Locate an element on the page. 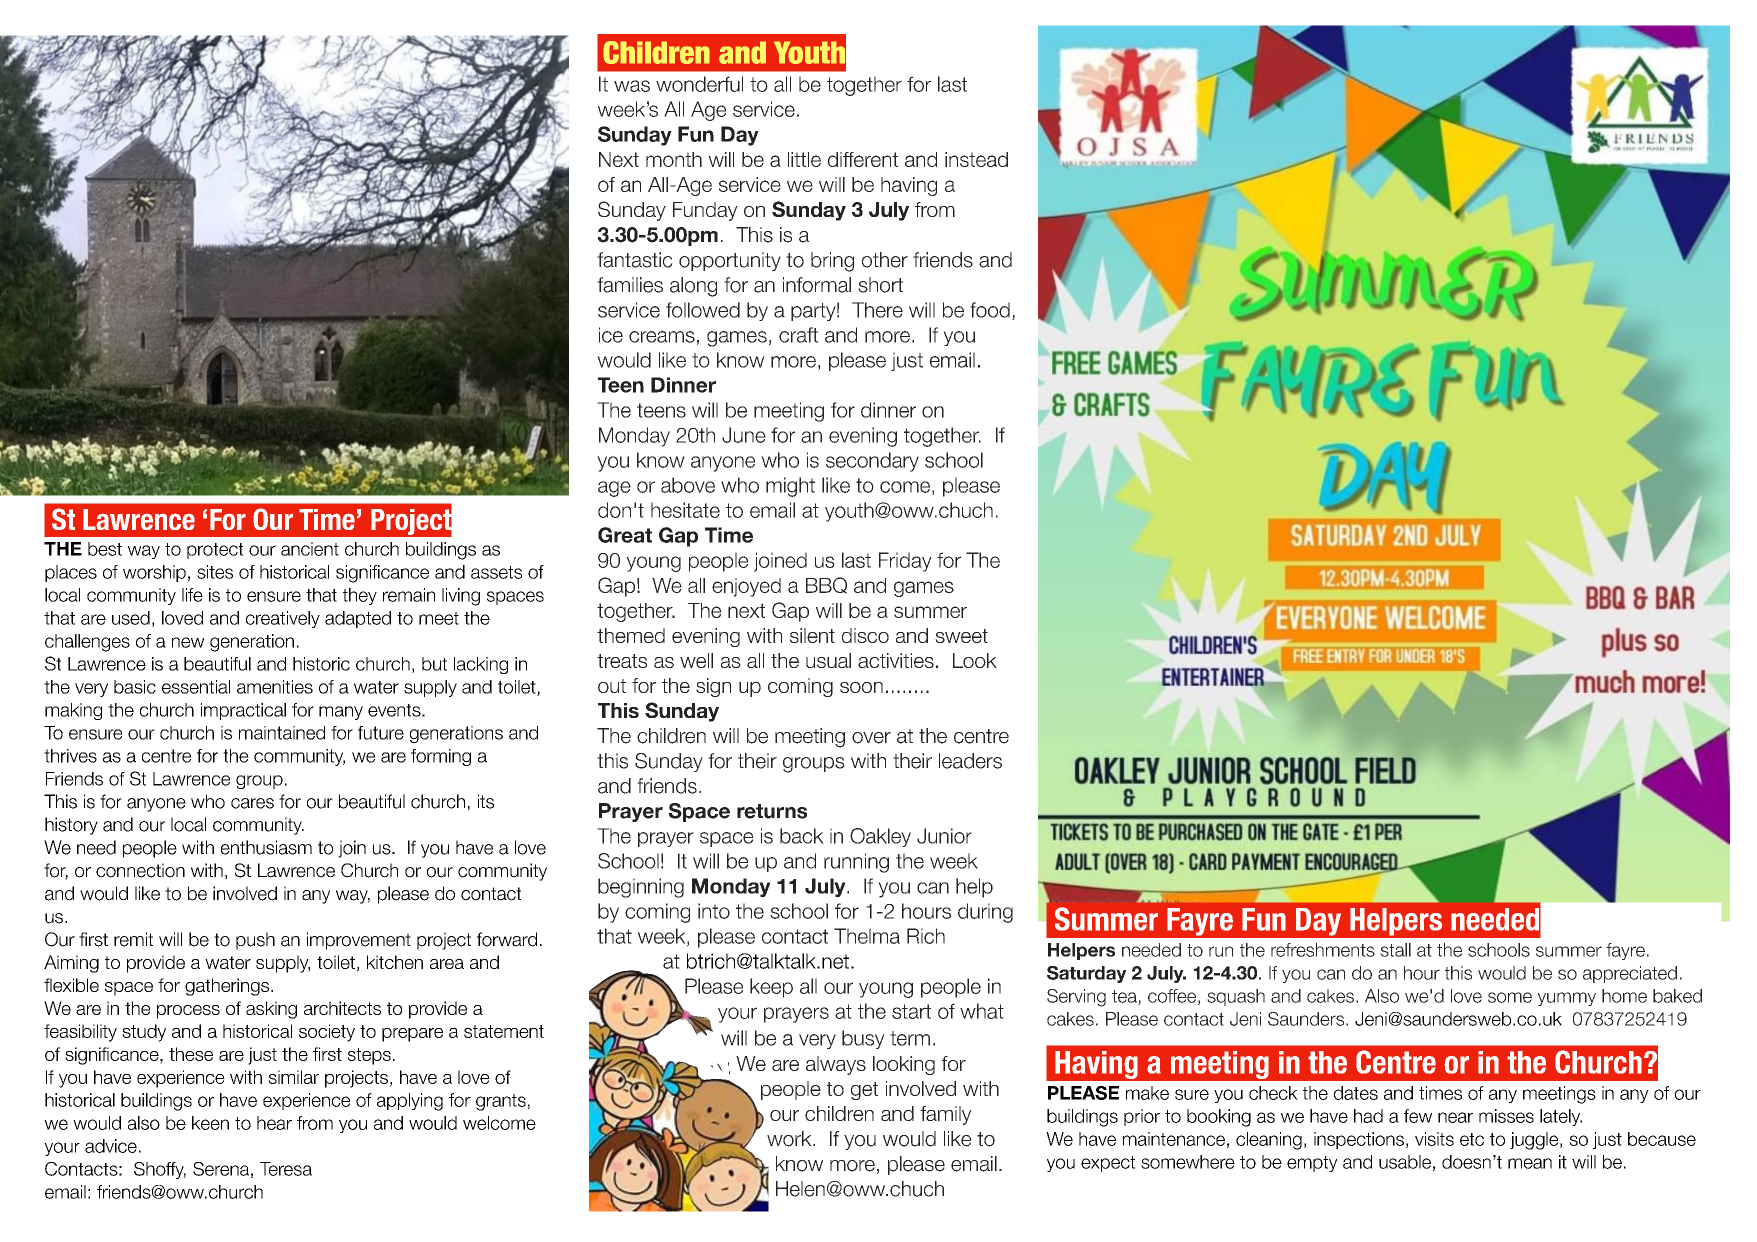 This page has height=1242, width=1757. stall is located at coordinates (1395, 950).
